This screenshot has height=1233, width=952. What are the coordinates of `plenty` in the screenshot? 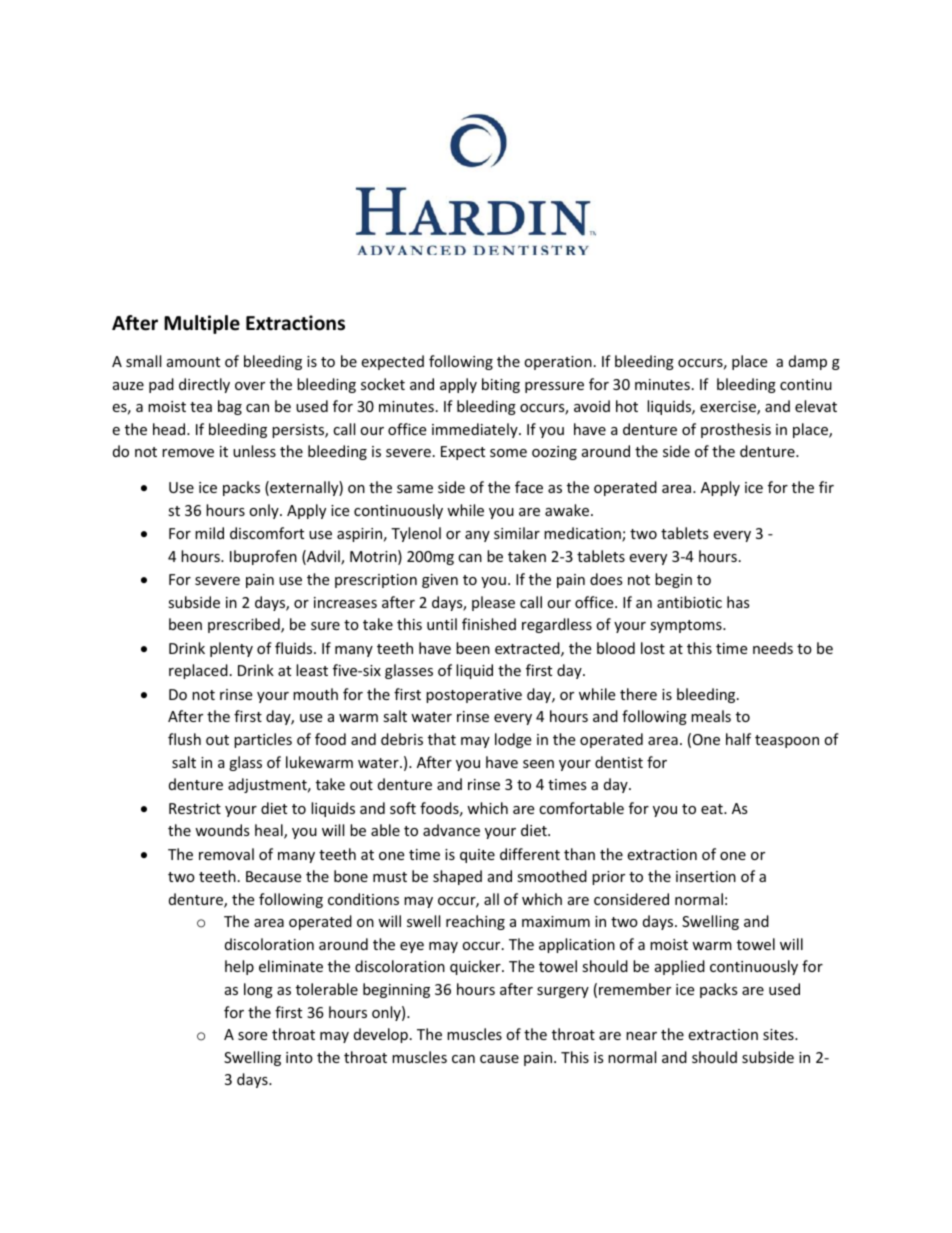 It's located at (231, 649).
